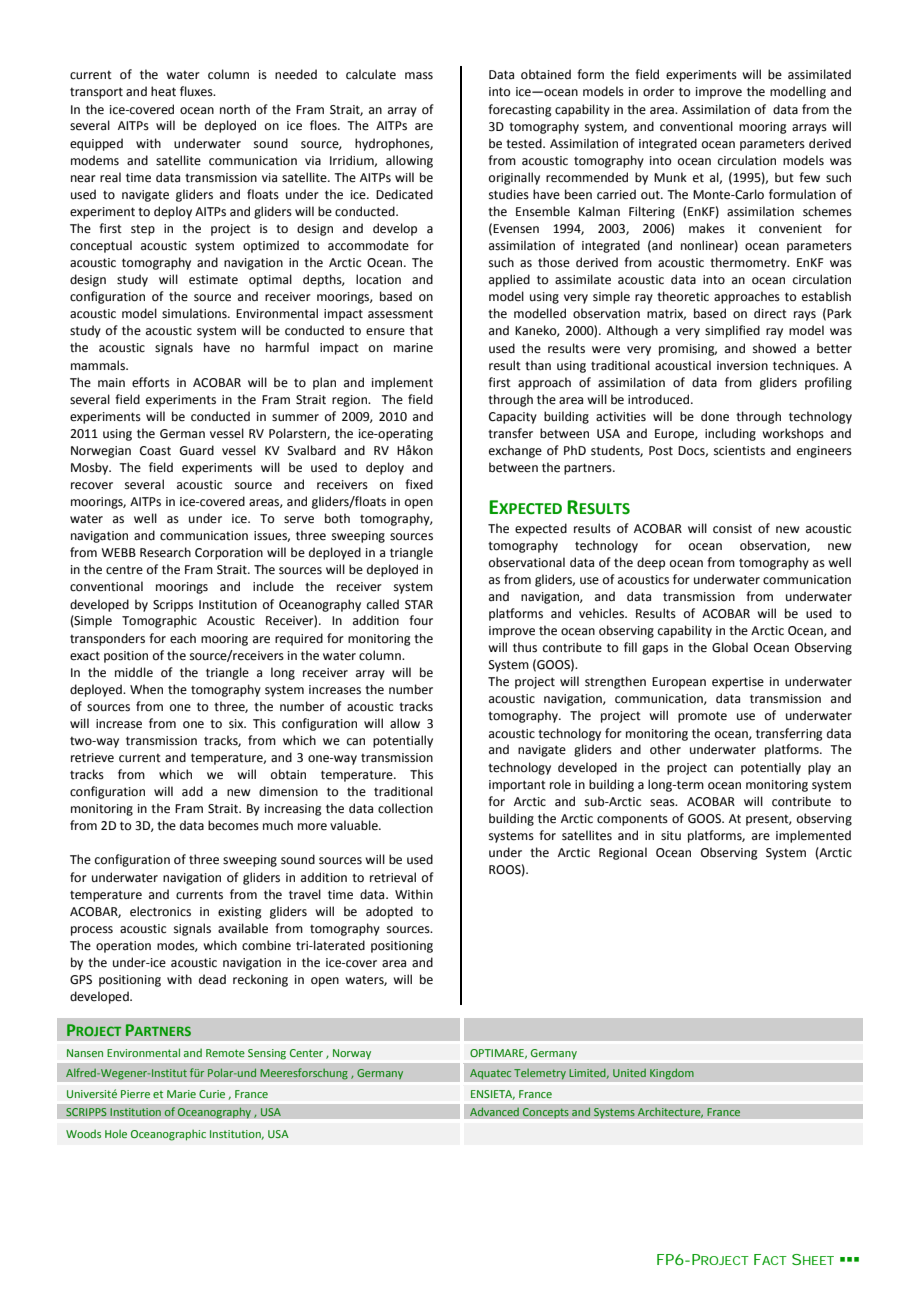  What do you see at coordinates (730, 434) in the screenshot?
I see `including` at bounding box center [730, 434].
